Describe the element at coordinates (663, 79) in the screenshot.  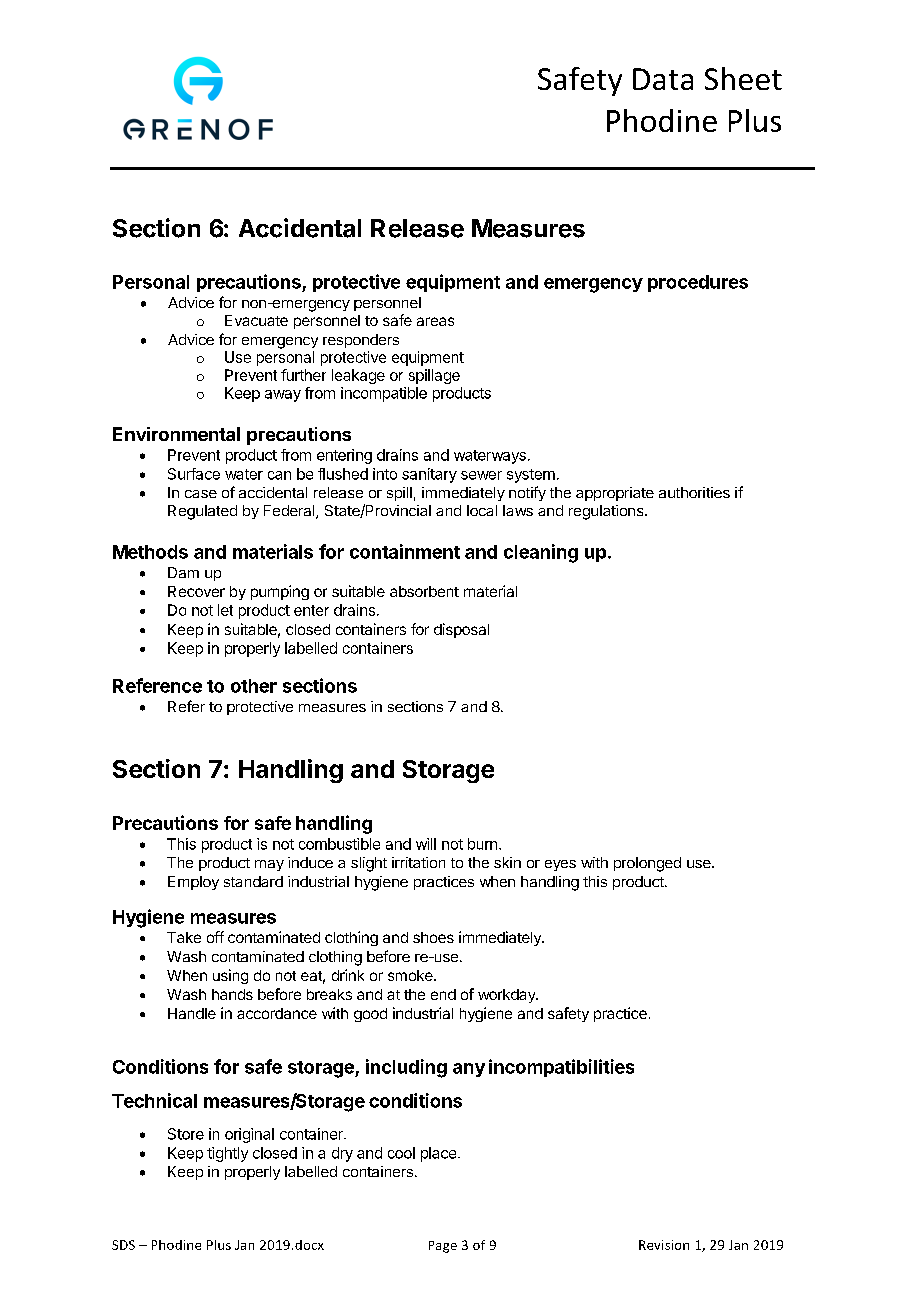
I see `Data` at that location.
